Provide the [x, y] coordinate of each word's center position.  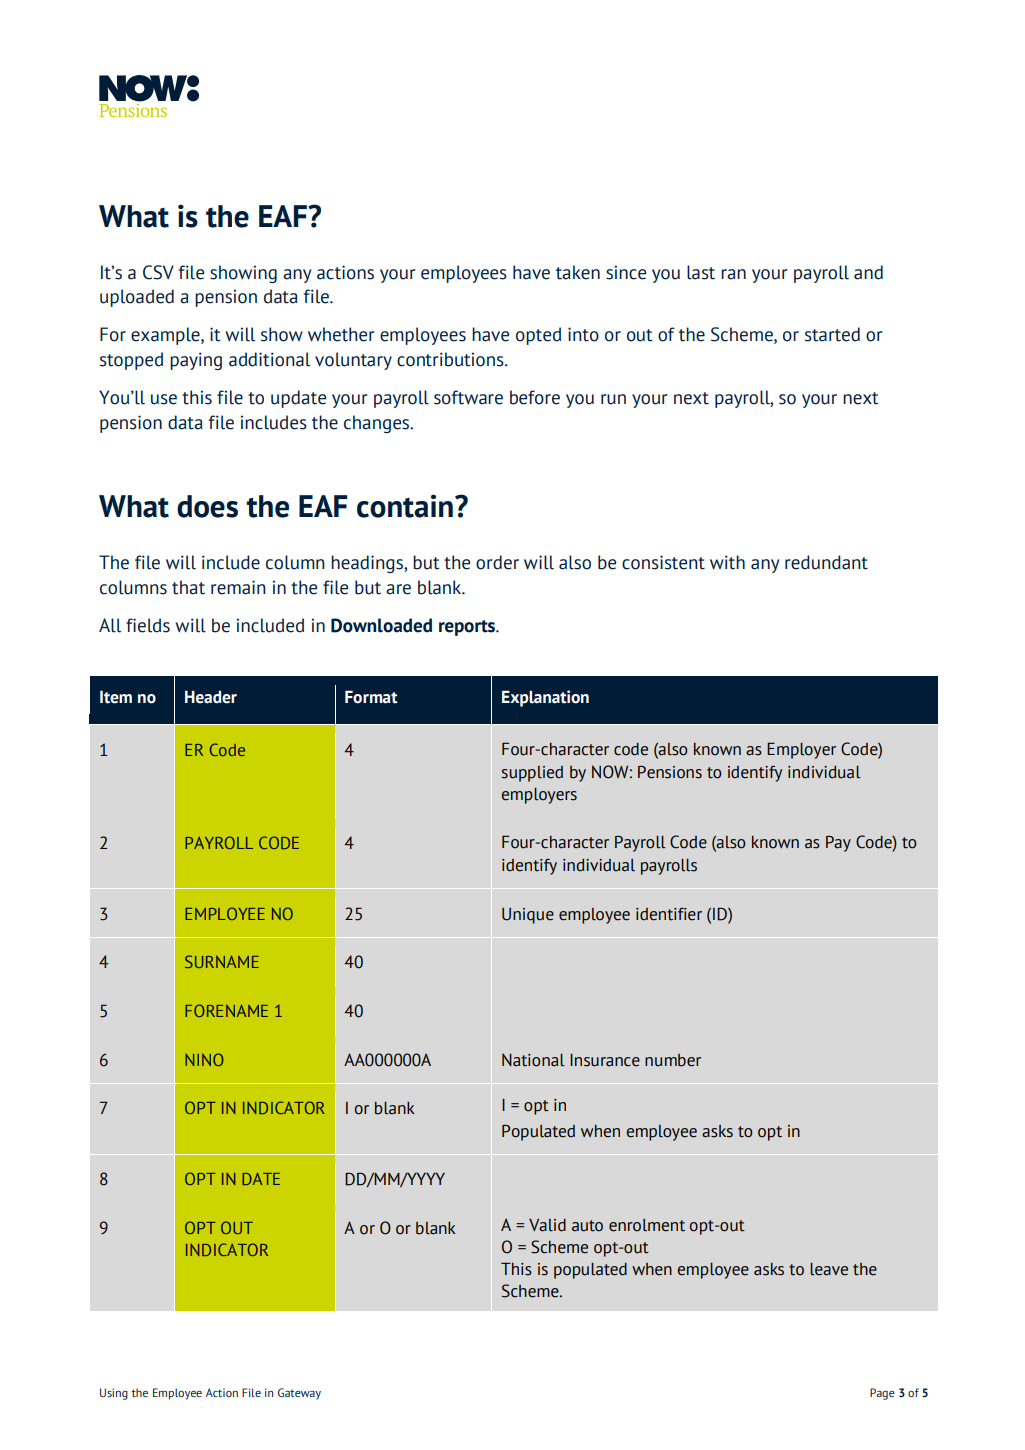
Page [882, 1394]
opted [538, 336]
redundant [826, 562]
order [497, 562]
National [533, 1060]
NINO [204, 1059]
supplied [532, 774]
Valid [547, 1225]
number [673, 1060]
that [188, 587]
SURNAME [222, 961]
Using [114, 1394]
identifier [669, 914]
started [832, 334]
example [166, 336]
